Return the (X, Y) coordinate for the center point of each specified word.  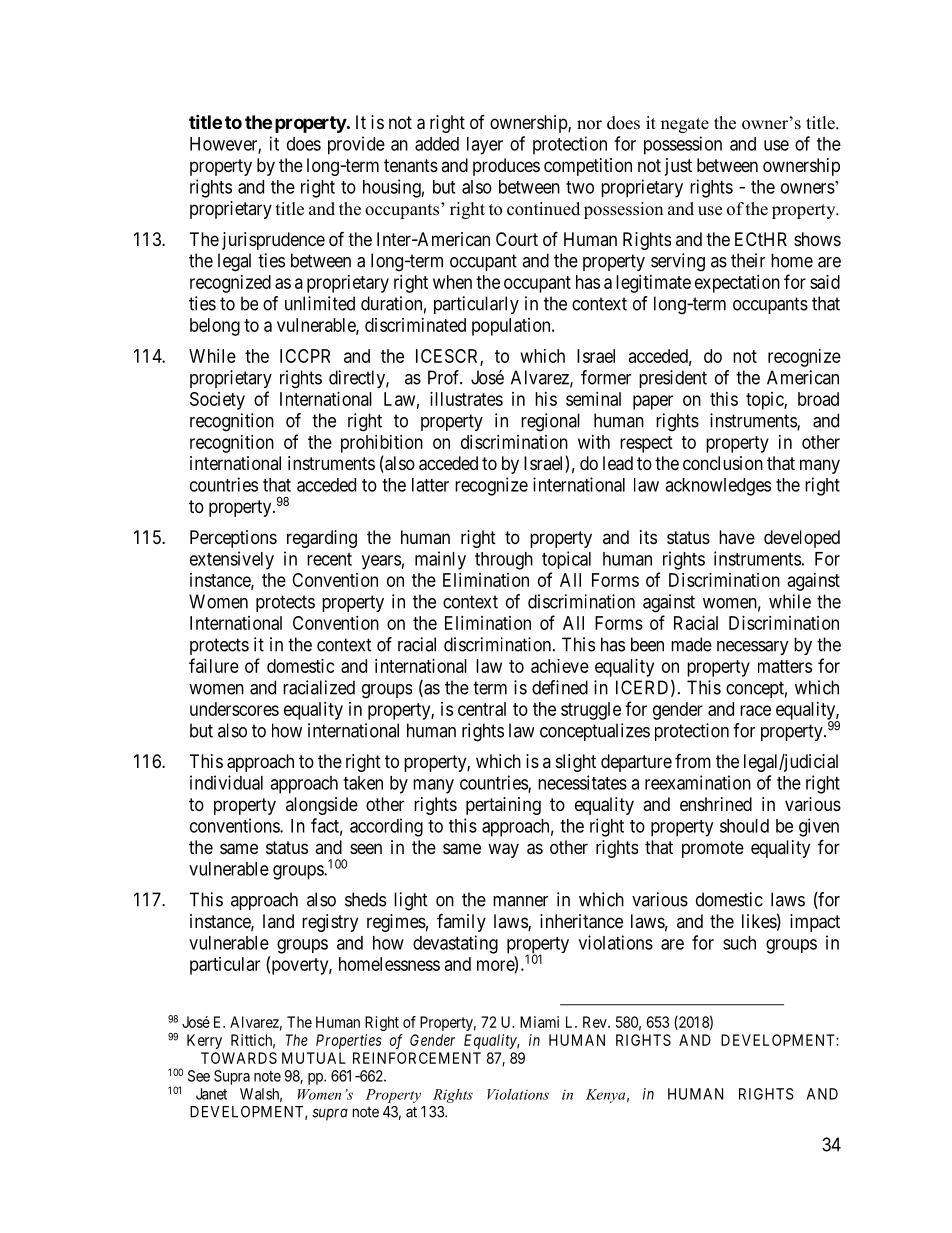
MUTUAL (314, 1058)
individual (226, 782)
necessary (753, 648)
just (678, 167)
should (744, 826)
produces (506, 167)
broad (818, 399)
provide (356, 145)
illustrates (466, 399)
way (503, 850)
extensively (232, 560)
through (504, 561)
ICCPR (305, 356)
